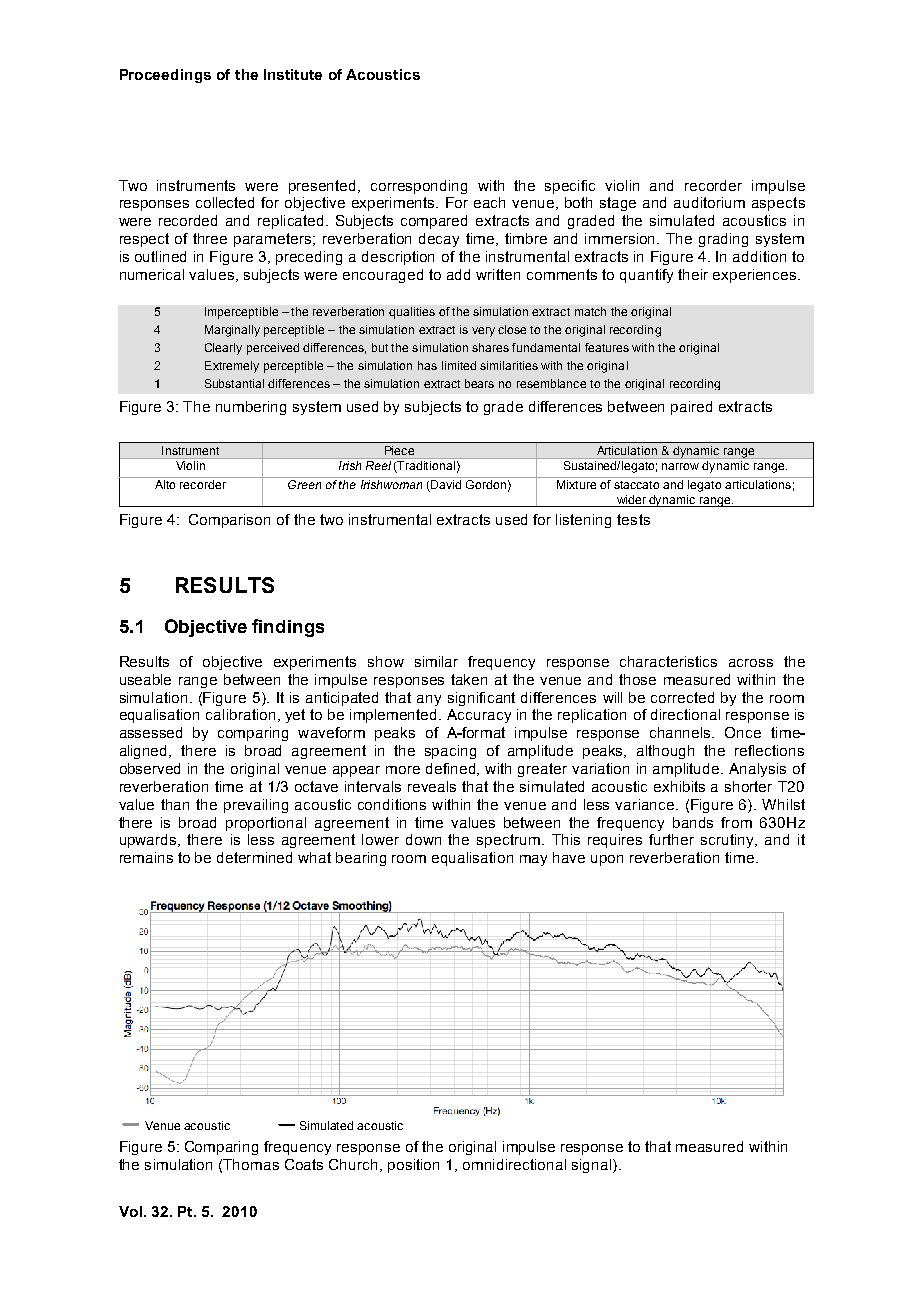 The height and width of the page is (1308, 924). What do you see at coordinates (232, 367) in the page?
I see `Extremely` at bounding box center [232, 367].
